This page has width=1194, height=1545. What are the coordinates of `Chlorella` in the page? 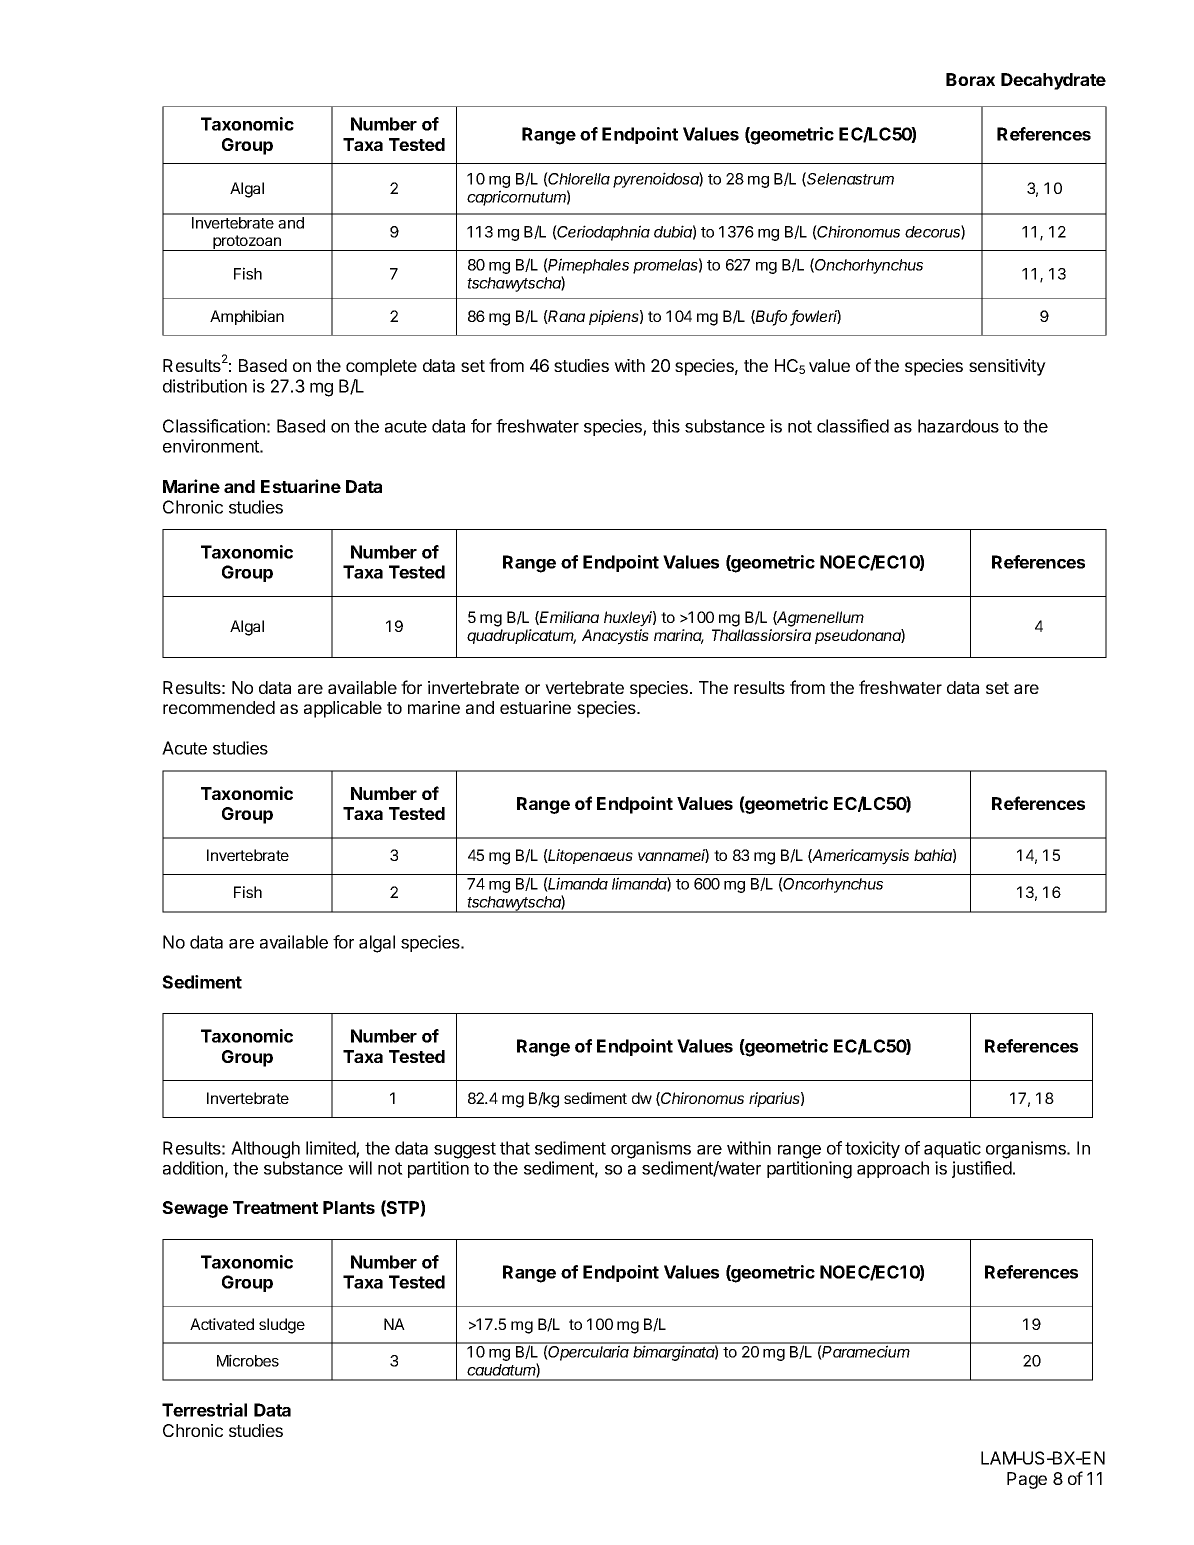 It's located at (578, 179).
